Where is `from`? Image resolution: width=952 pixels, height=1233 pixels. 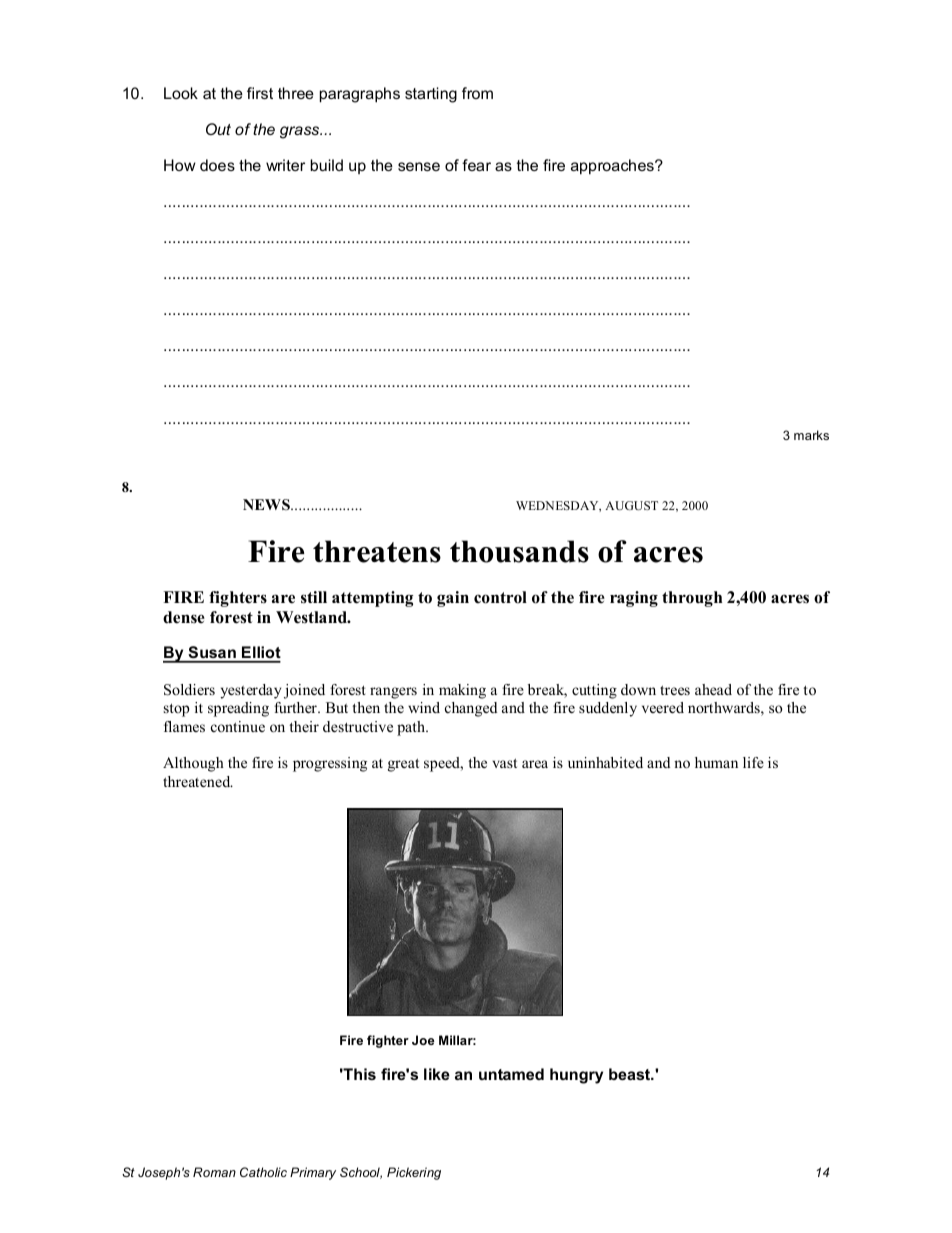
from is located at coordinates (477, 93).
